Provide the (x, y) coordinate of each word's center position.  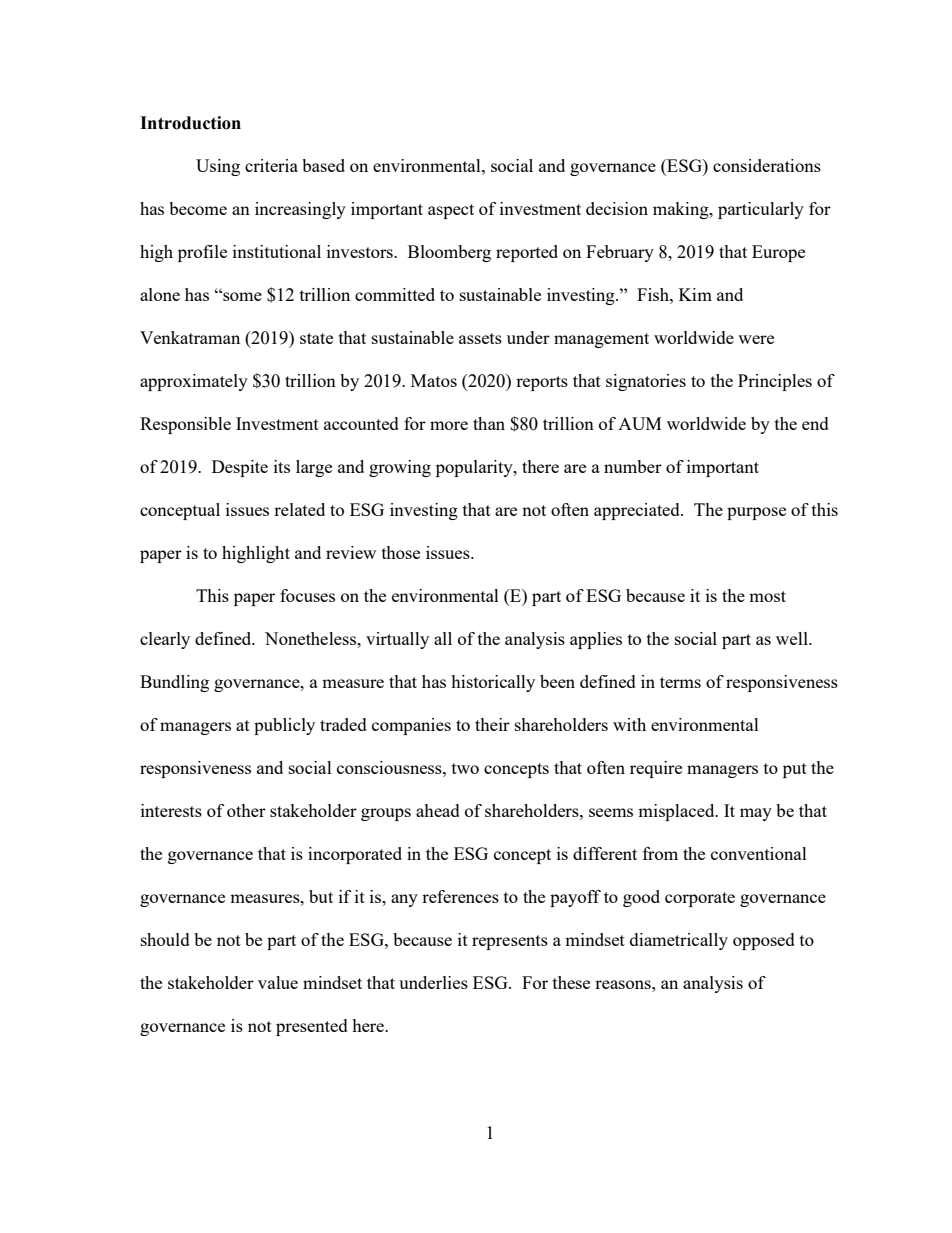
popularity (475, 468)
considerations (767, 165)
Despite (240, 468)
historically (493, 683)
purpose (756, 513)
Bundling (174, 683)
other (246, 810)
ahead (438, 810)
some (241, 296)
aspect (451, 211)
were (756, 339)
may (756, 814)
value (278, 982)
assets (480, 338)
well (793, 638)
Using (218, 167)
